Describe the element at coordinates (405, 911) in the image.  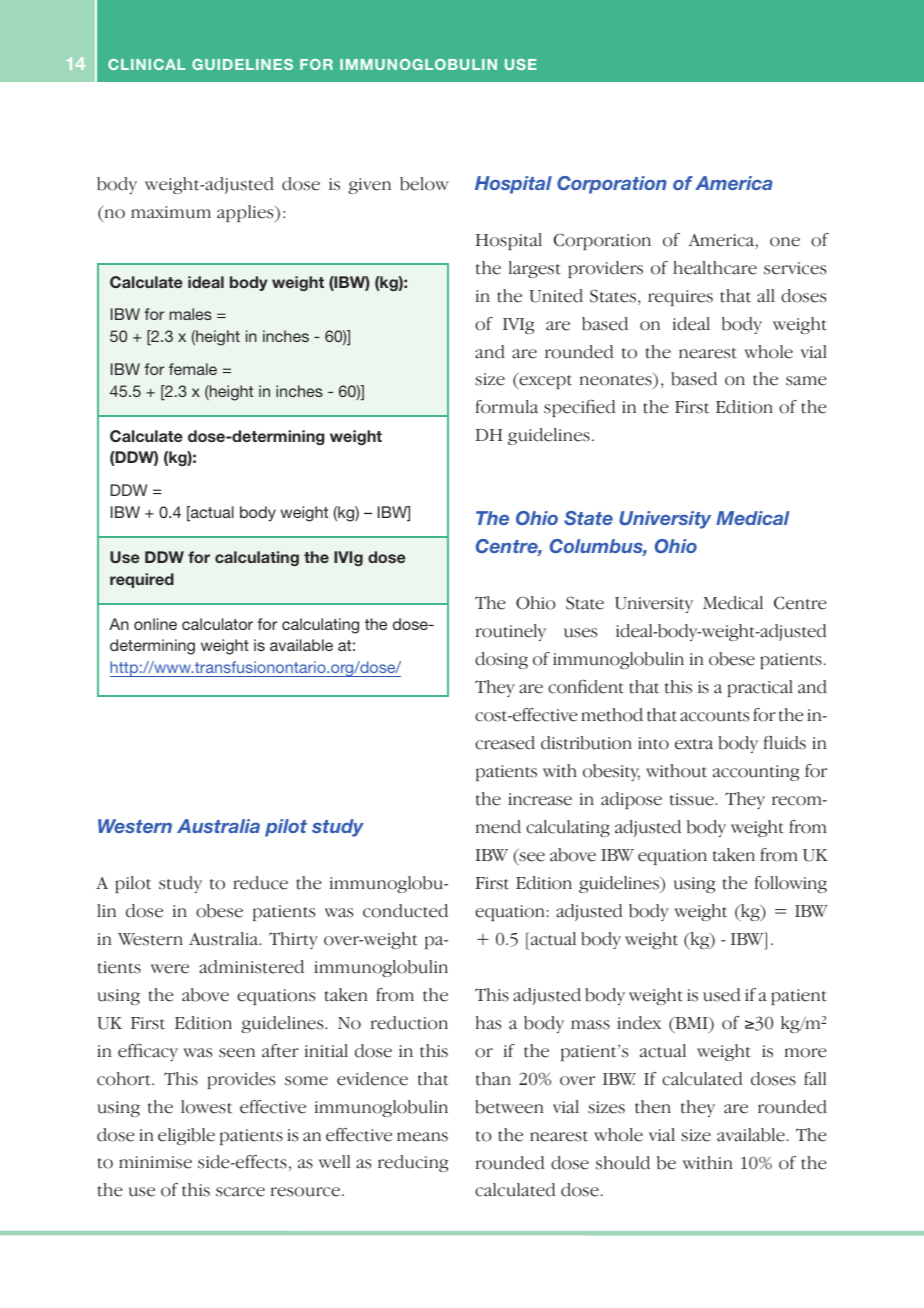
I see `conducted` at that location.
